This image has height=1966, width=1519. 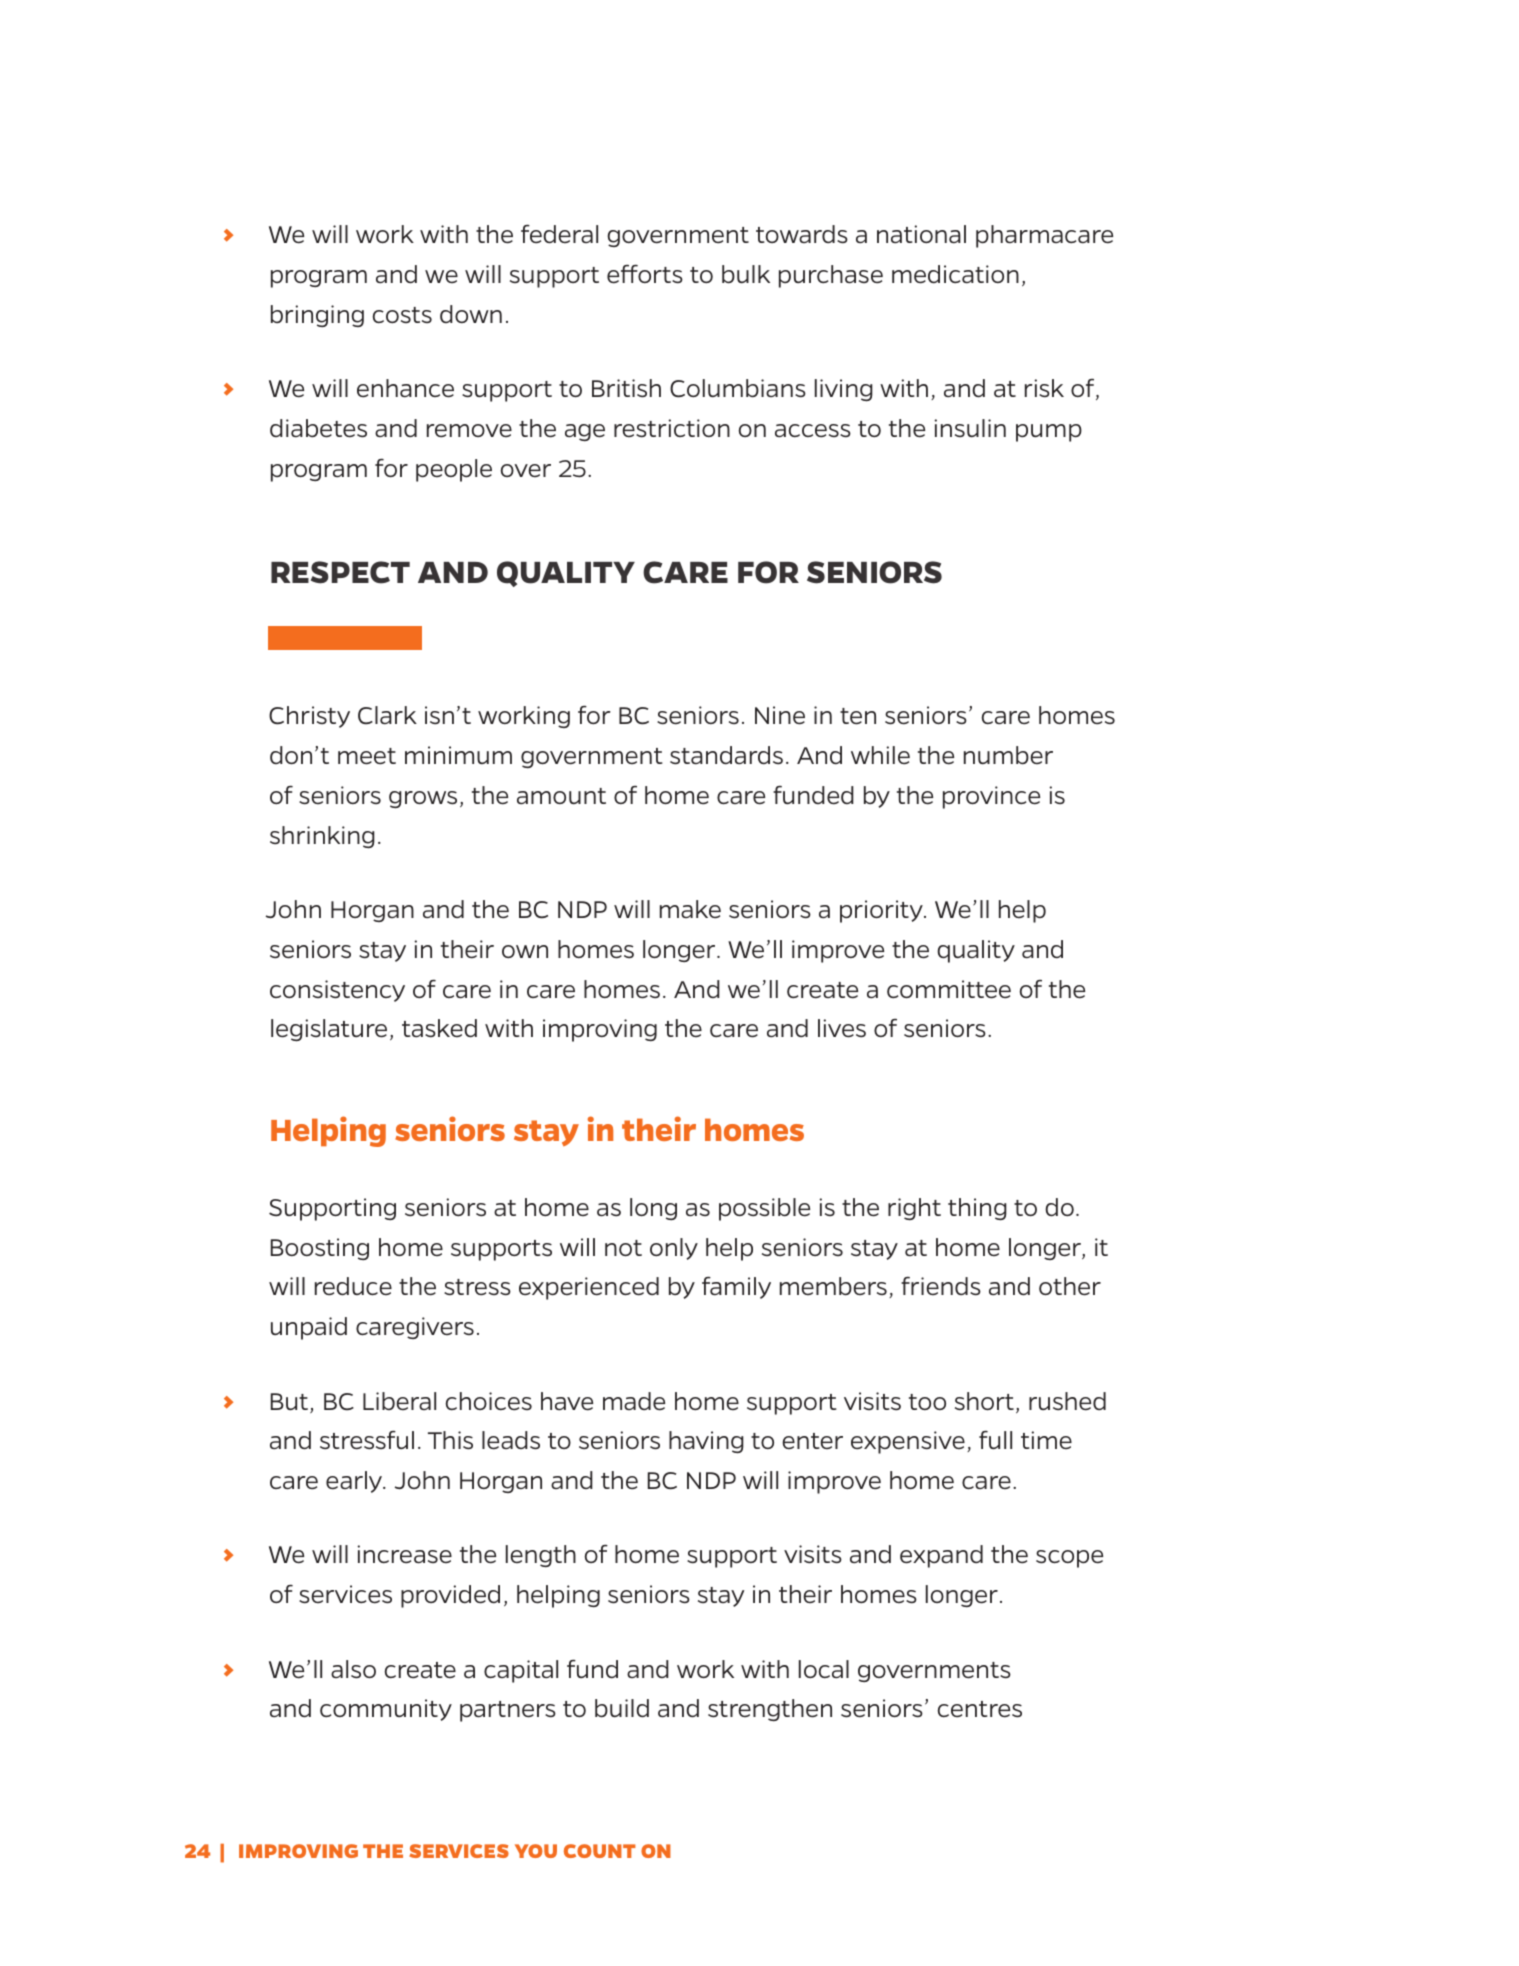 I want to click on bulk, so click(x=746, y=274).
